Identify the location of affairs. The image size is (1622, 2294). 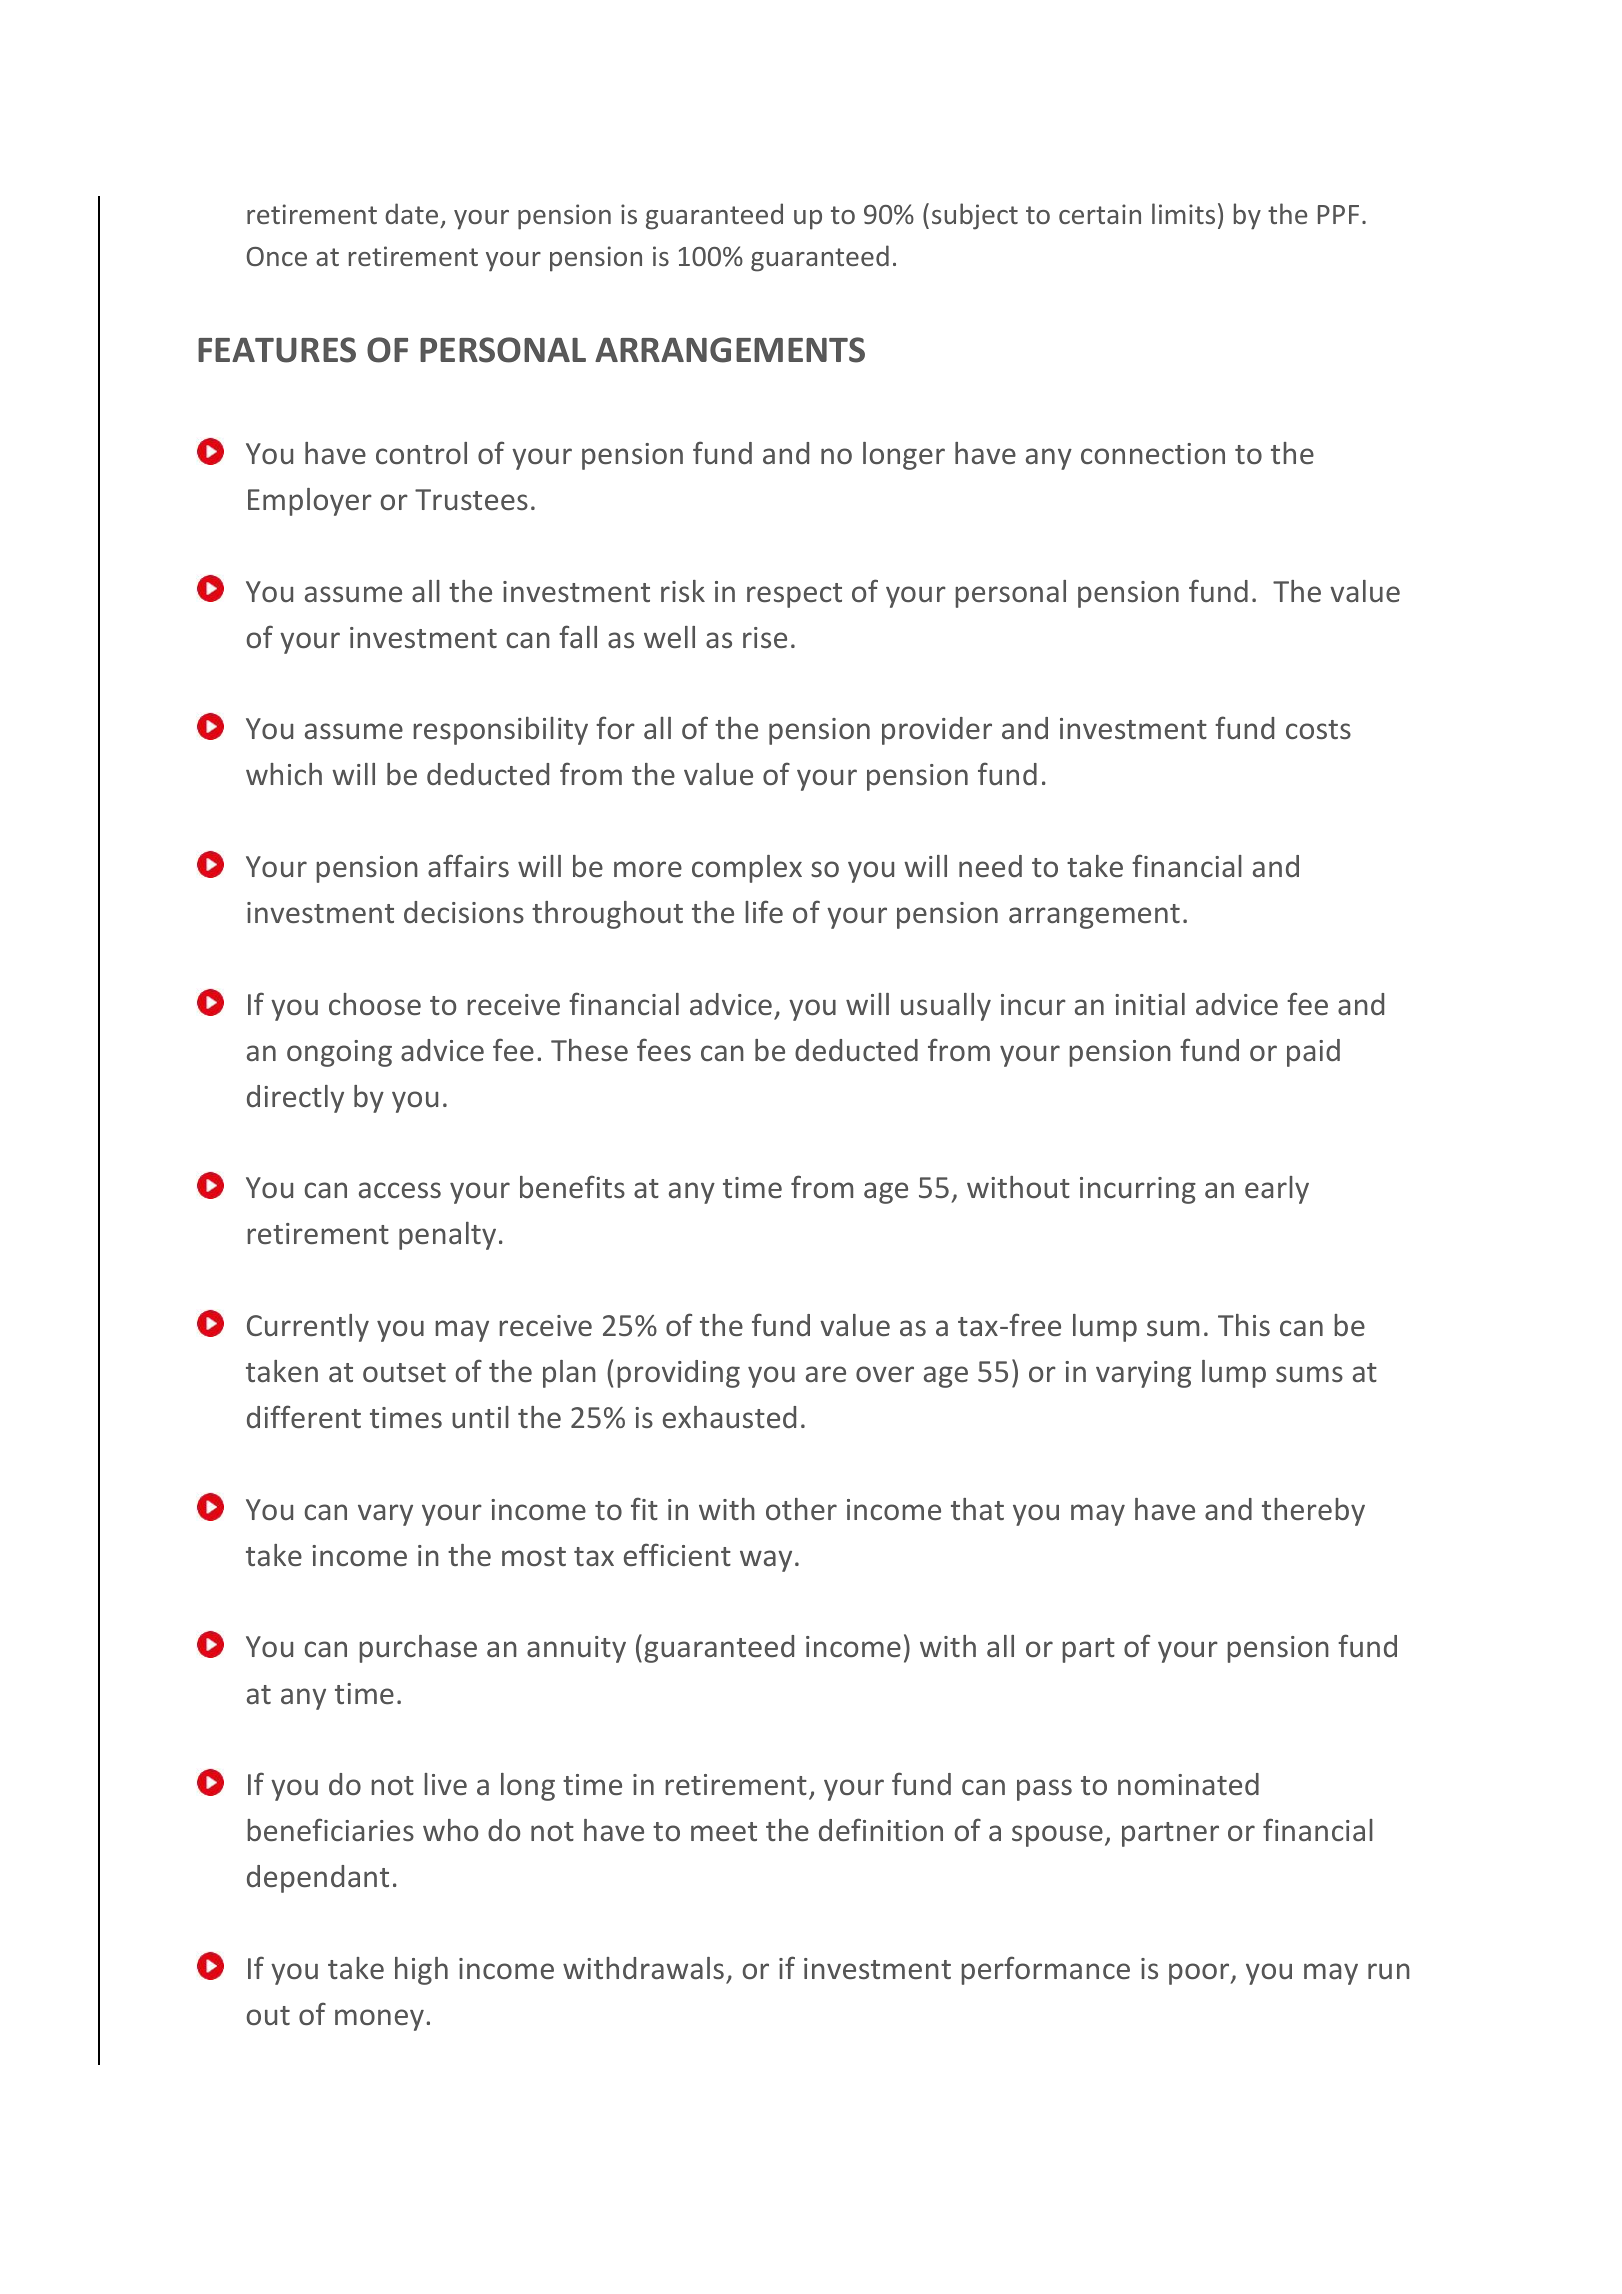
(468, 866).
